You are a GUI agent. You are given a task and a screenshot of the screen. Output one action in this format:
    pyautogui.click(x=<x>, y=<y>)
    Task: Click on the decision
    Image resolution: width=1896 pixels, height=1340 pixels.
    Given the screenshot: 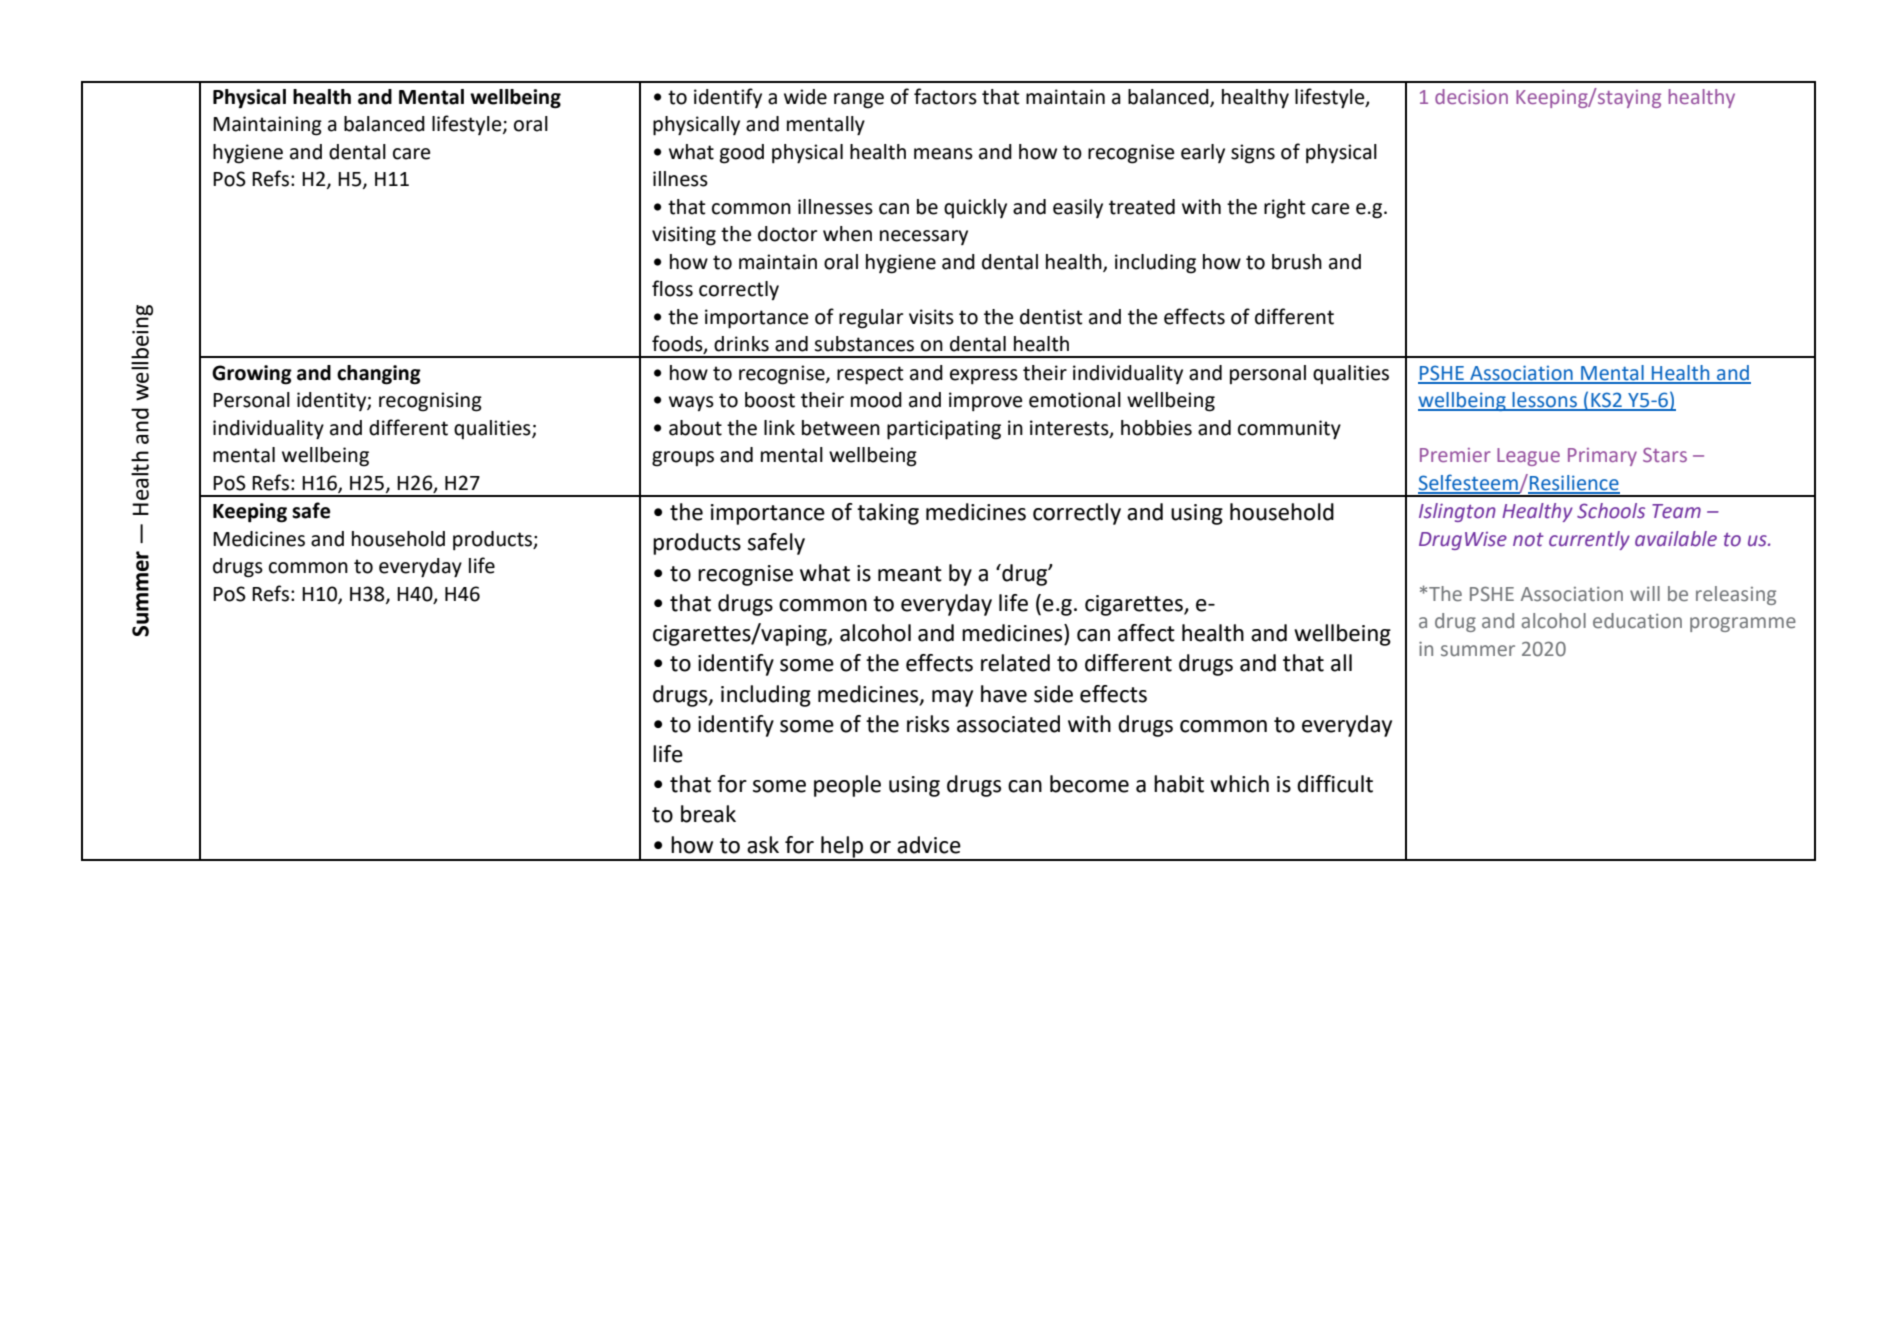 What is the action you would take?
    pyautogui.click(x=1471, y=96)
